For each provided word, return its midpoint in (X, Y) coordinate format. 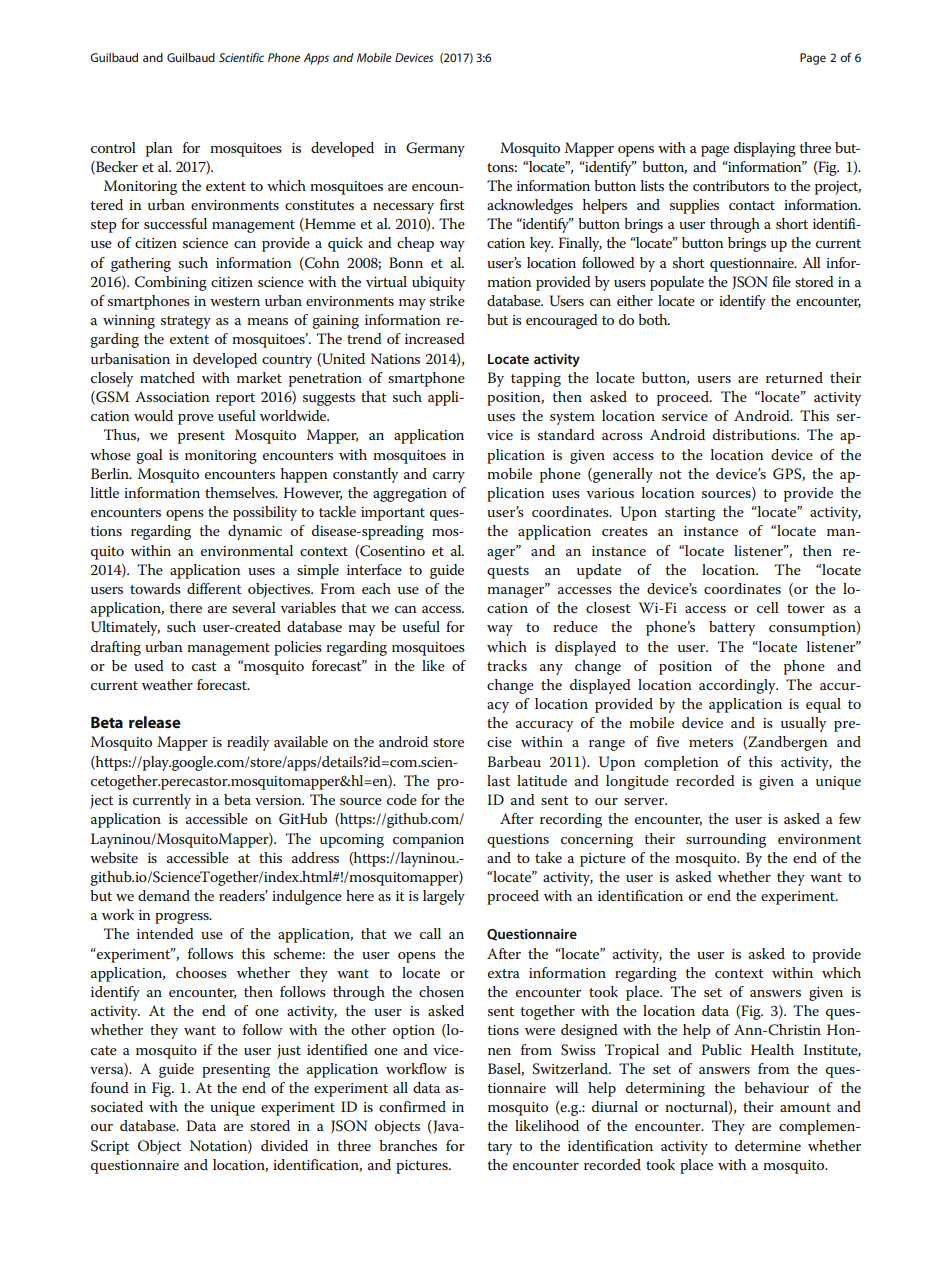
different (214, 588)
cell (768, 607)
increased (435, 338)
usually (803, 724)
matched (167, 377)
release (155, 722)
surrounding (726, 840)
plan (159, 149)
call (430, 933)
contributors (731, 185)
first (452, 204)
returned (794, 377)
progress (183, 918)
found (110, 1087)
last (498, 780)
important (393, 514)
